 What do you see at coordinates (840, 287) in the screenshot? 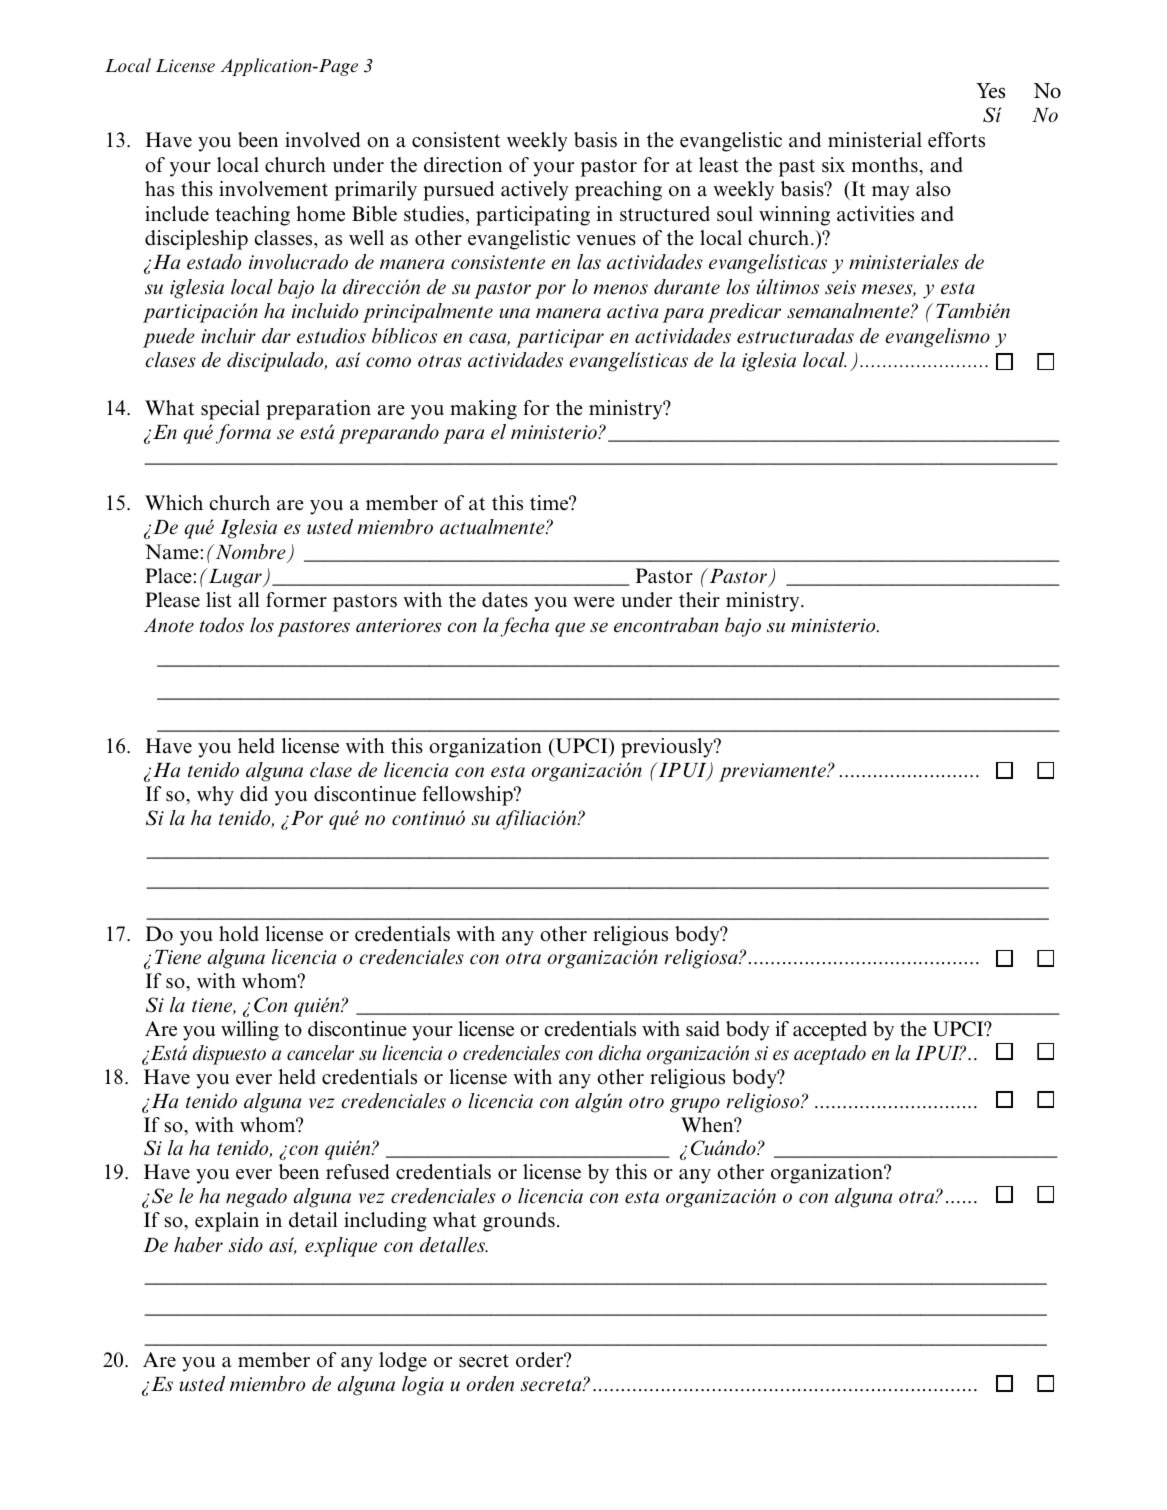
I see `seis` at bounding box center [840, 287].
